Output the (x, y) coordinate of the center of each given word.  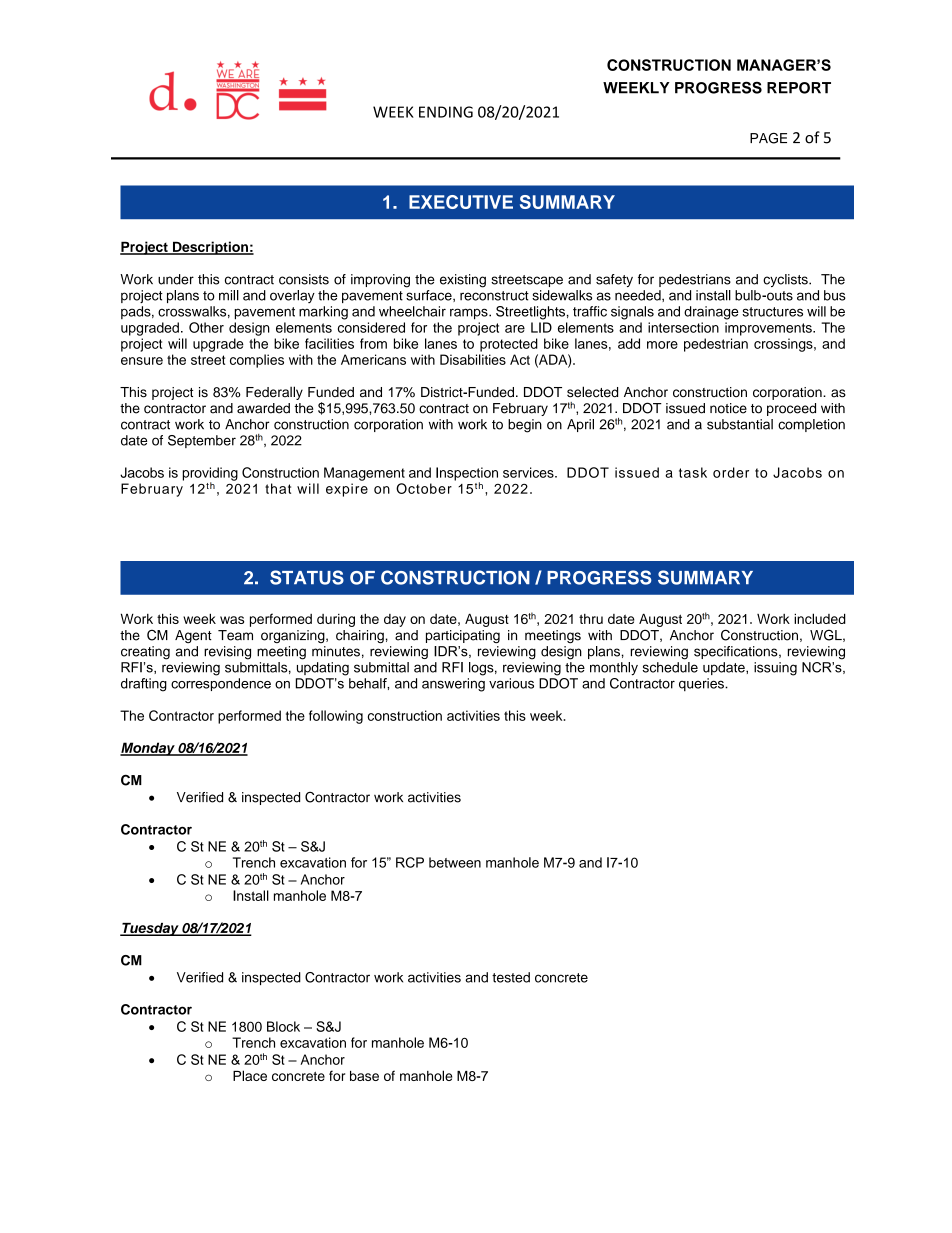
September (202, 441)
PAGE (768, 138)
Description (210, 248)
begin (525, 426)
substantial (740, 424)
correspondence (221, 684)
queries (702, 684)
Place (250, 1075)
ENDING (446, 112)
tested (511, 977)
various (511, 683)
